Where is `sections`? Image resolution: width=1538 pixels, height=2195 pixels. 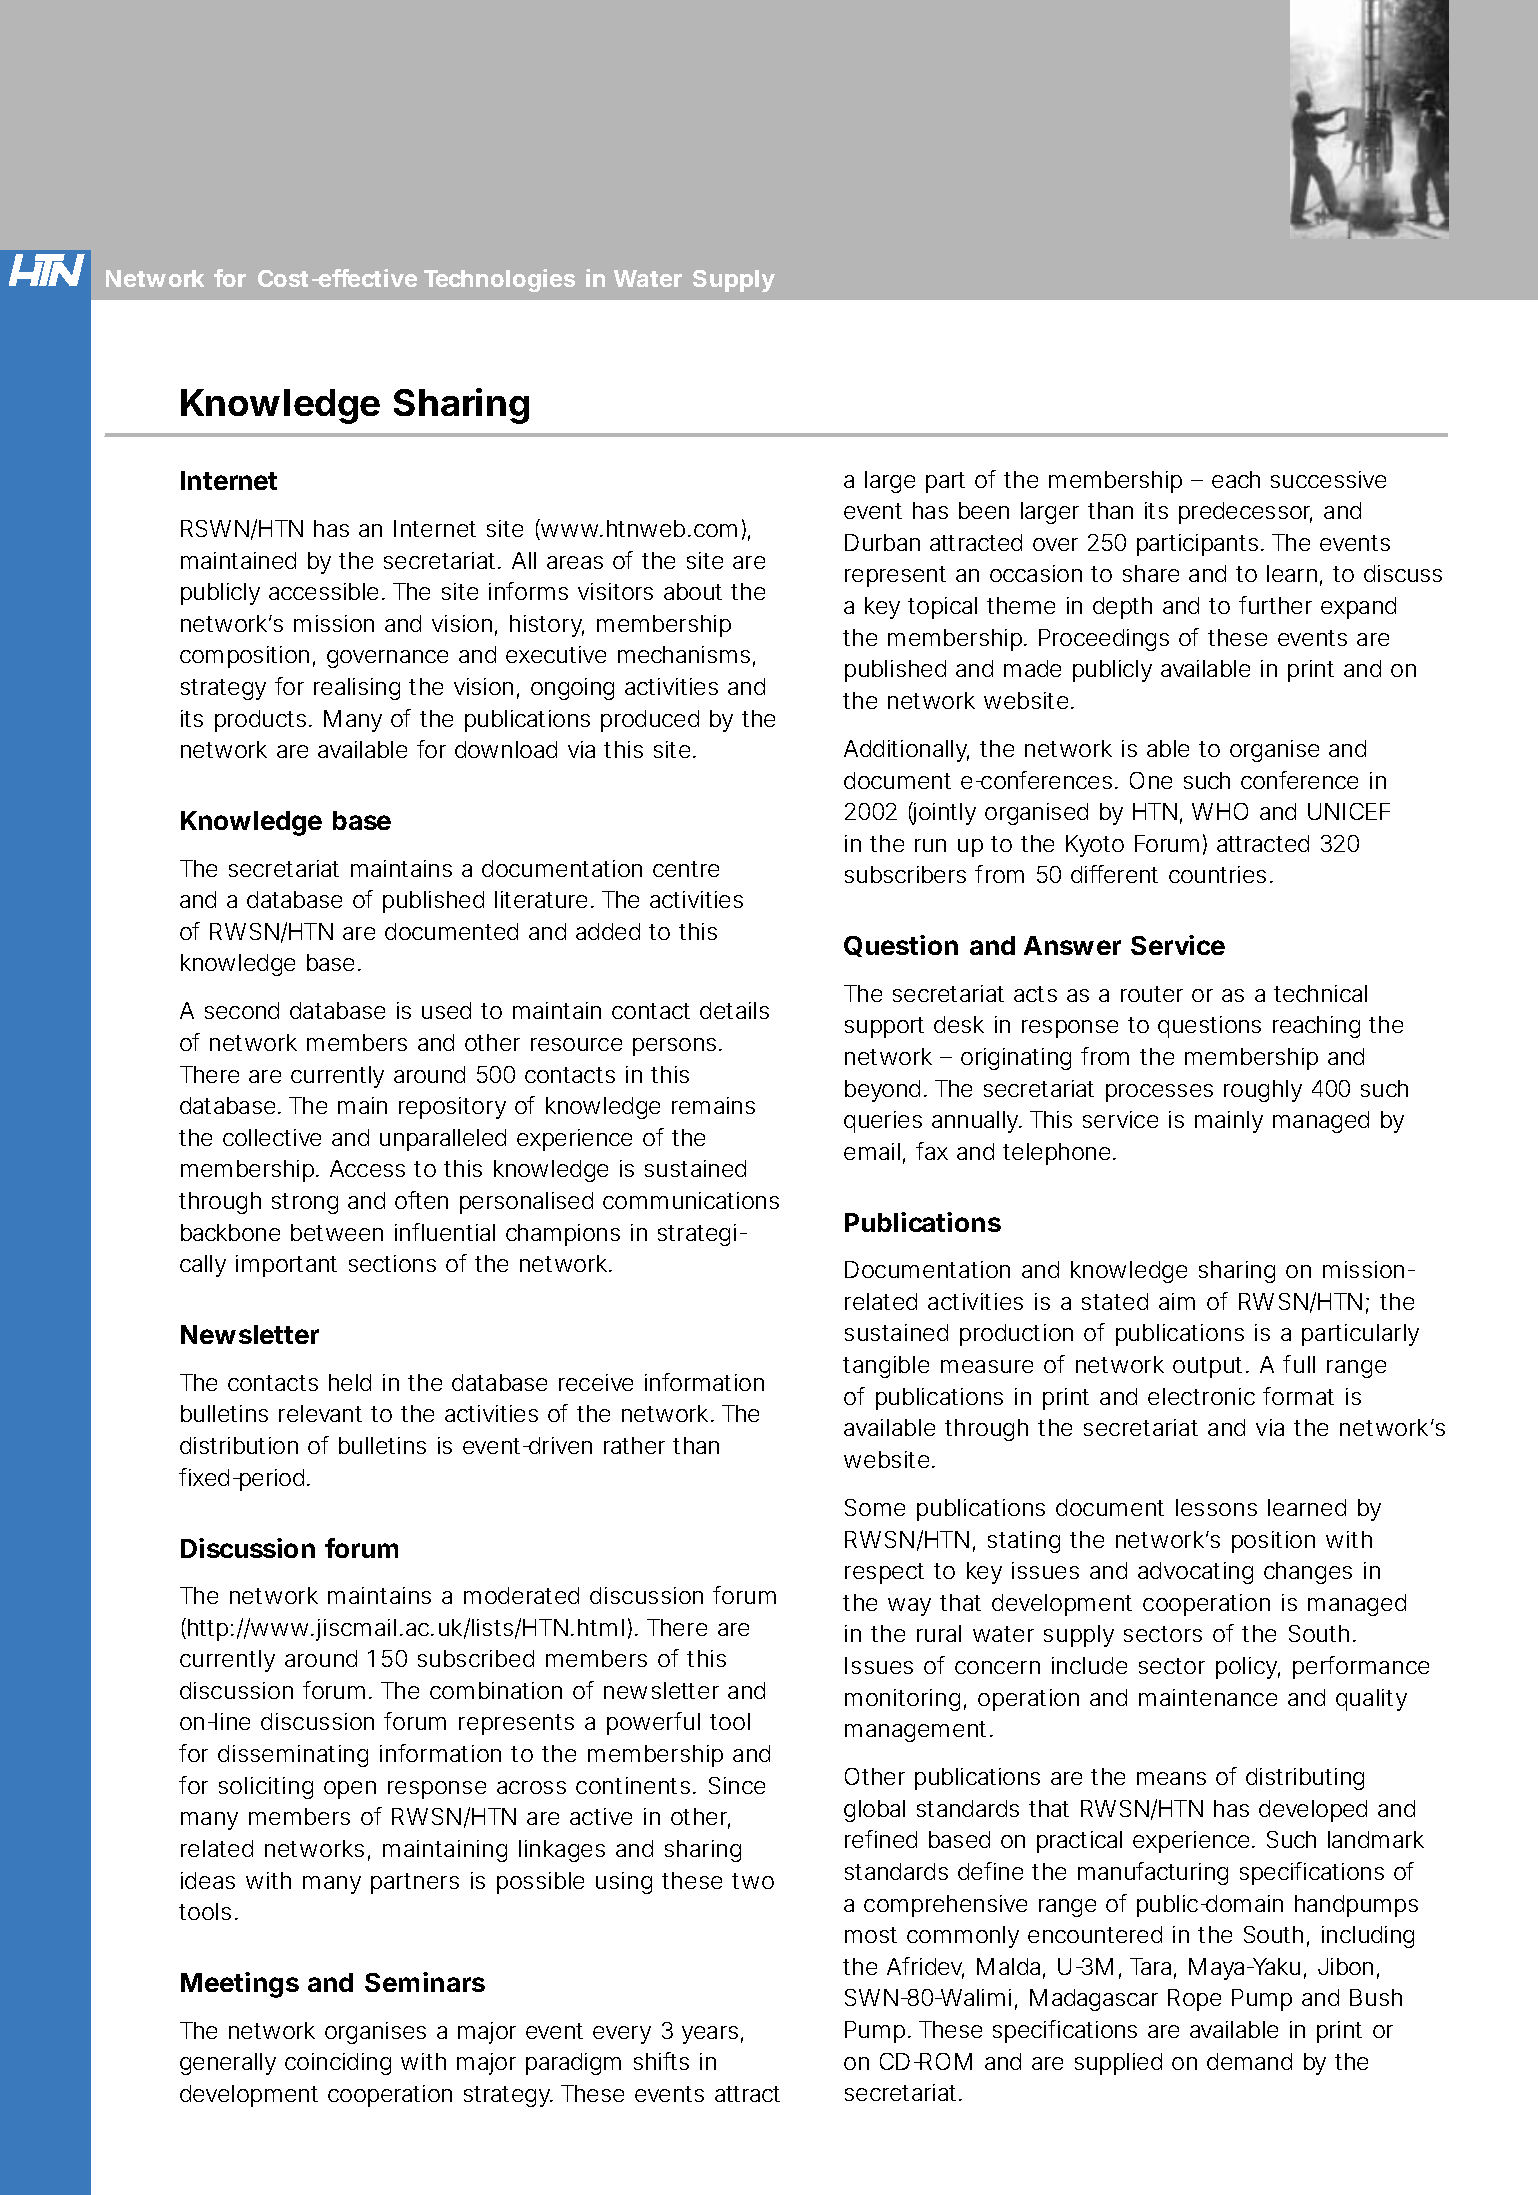
sections is located at coordinates (392, 1263).
